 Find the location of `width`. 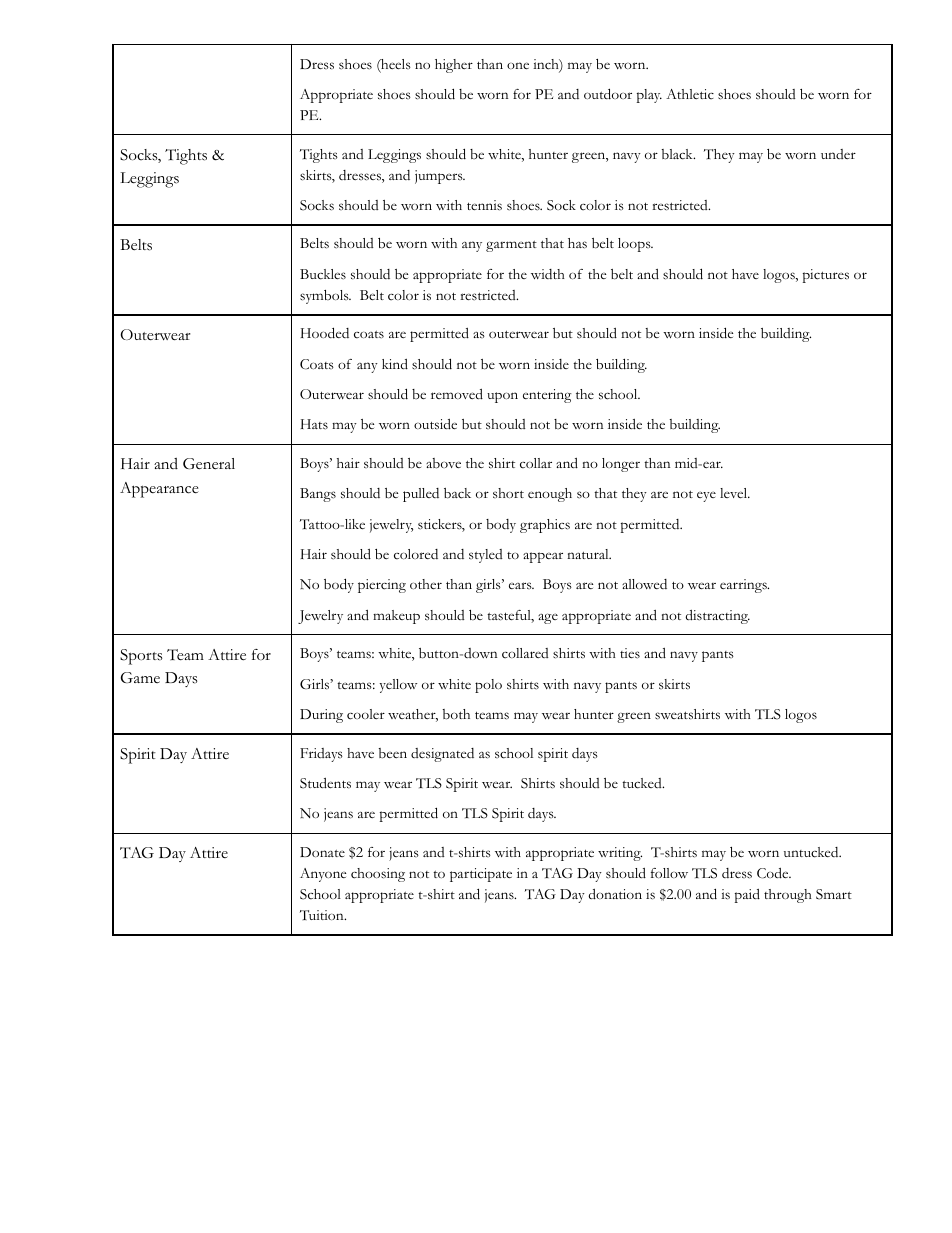

width is located at coordinates (548, 274).
